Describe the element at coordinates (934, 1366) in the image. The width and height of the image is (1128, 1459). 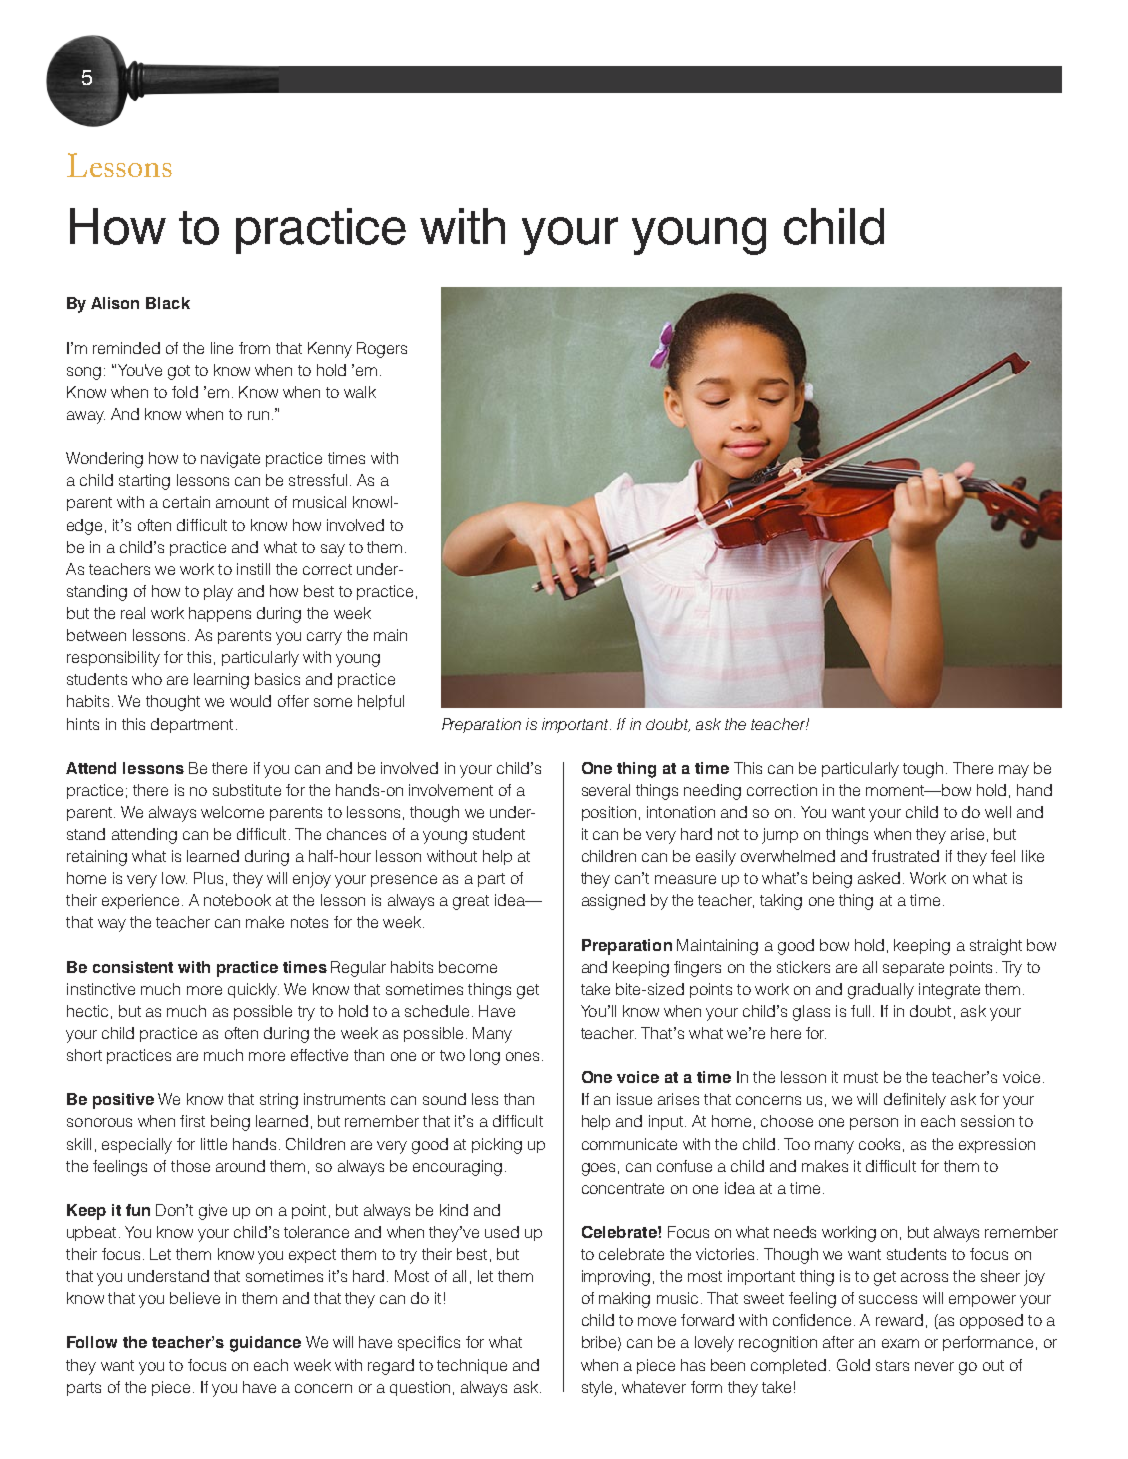
I see `never` at that location.
